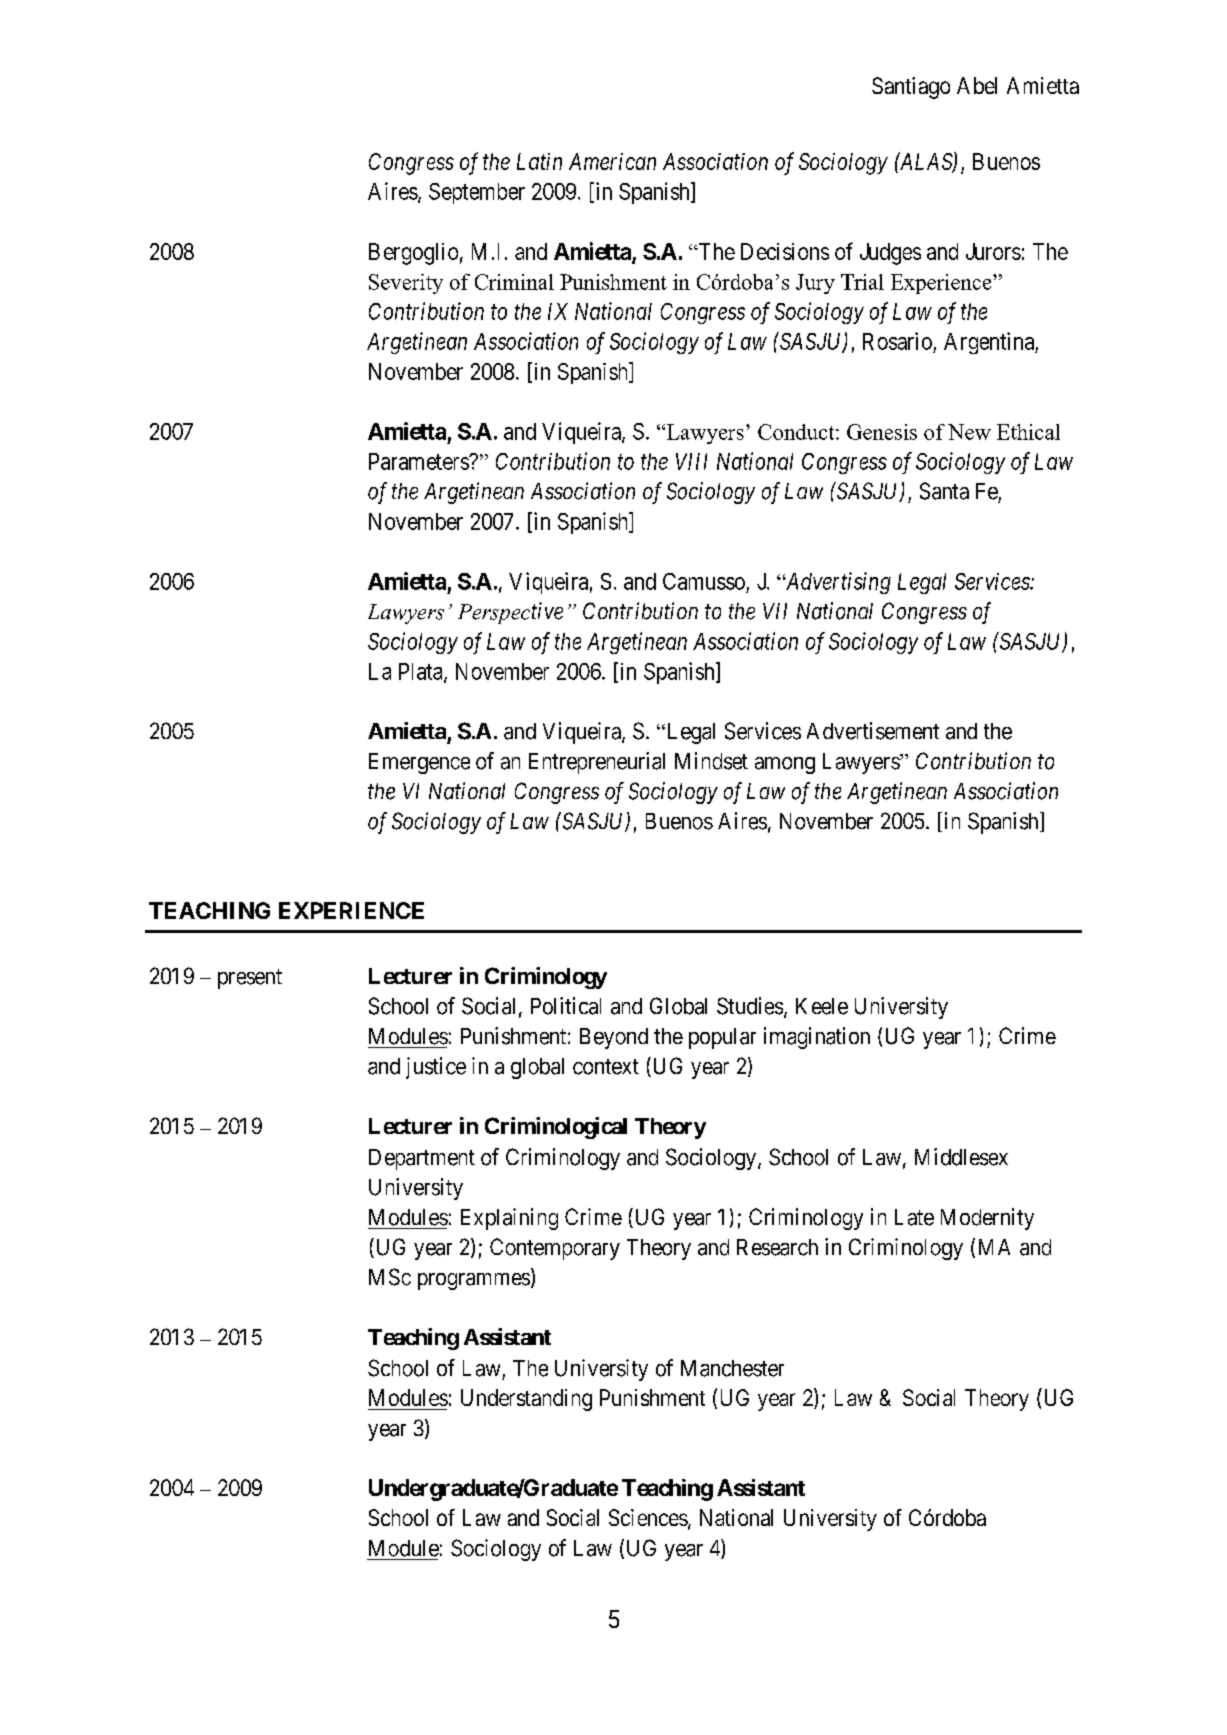 The image size is (1227, 1735). I want to click on Santiago, so click(911, 88).
